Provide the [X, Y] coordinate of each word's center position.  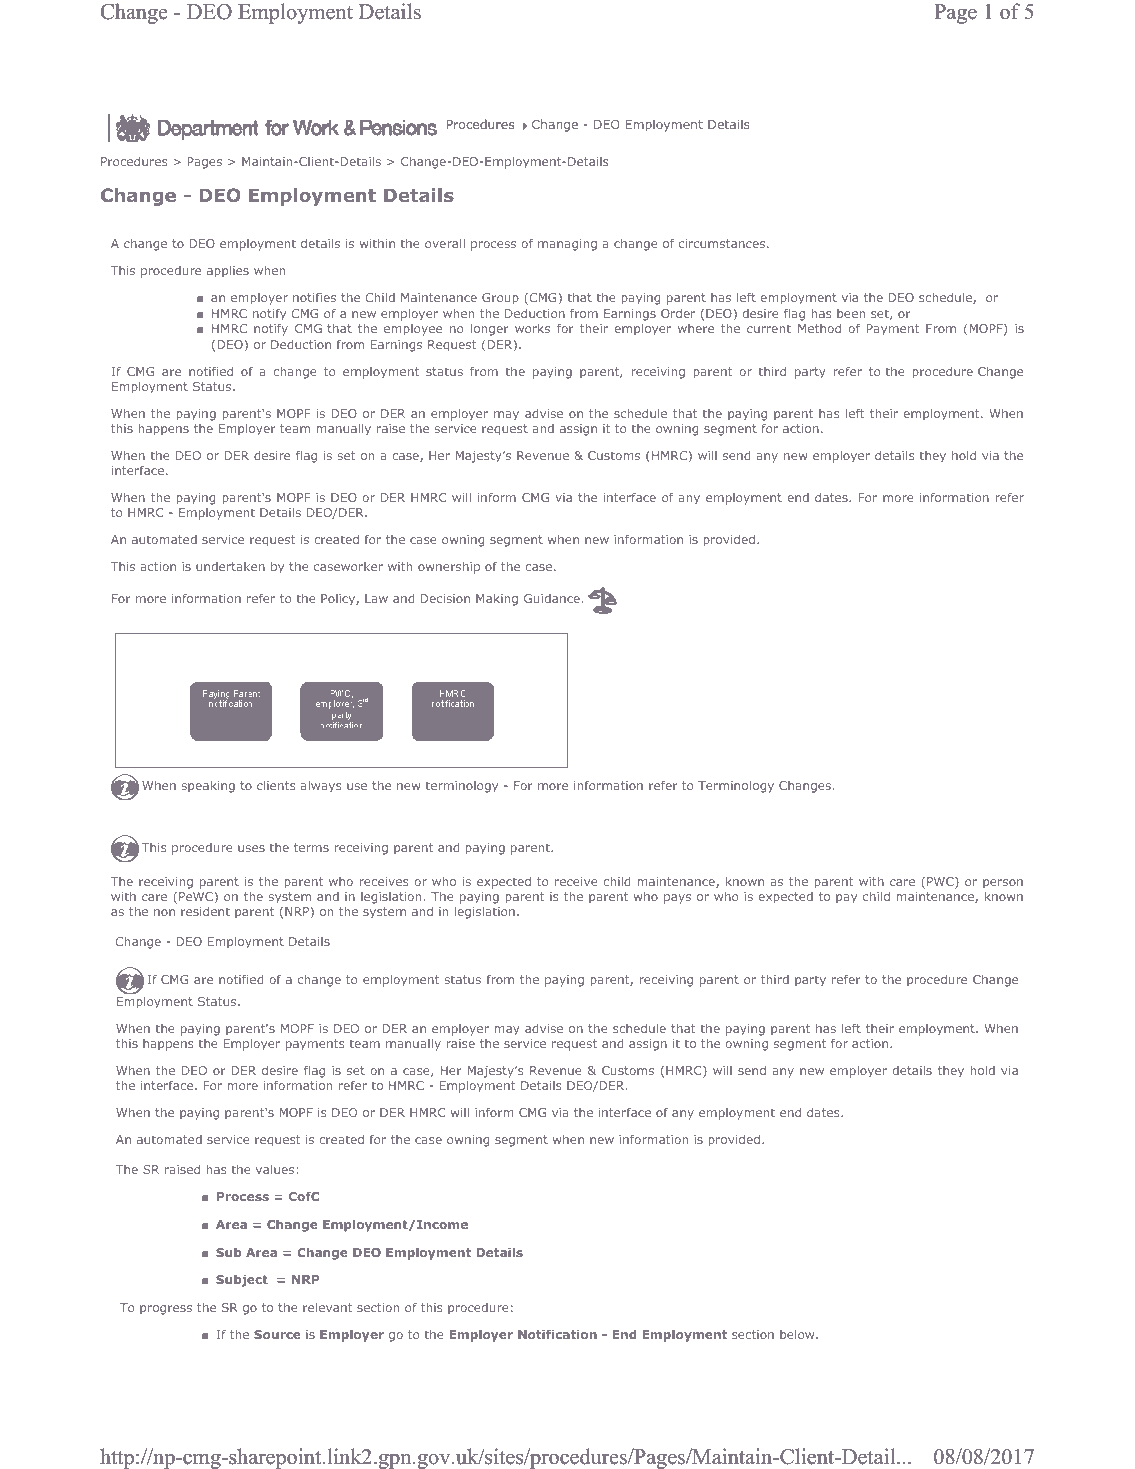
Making [497, 600]
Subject [242, 1280]
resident [205, 911]
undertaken [230, 566]
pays [677, 899]
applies [228, 271]
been [851, 313]
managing [567, 245]
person [1003, 885]
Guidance [552, 598]
